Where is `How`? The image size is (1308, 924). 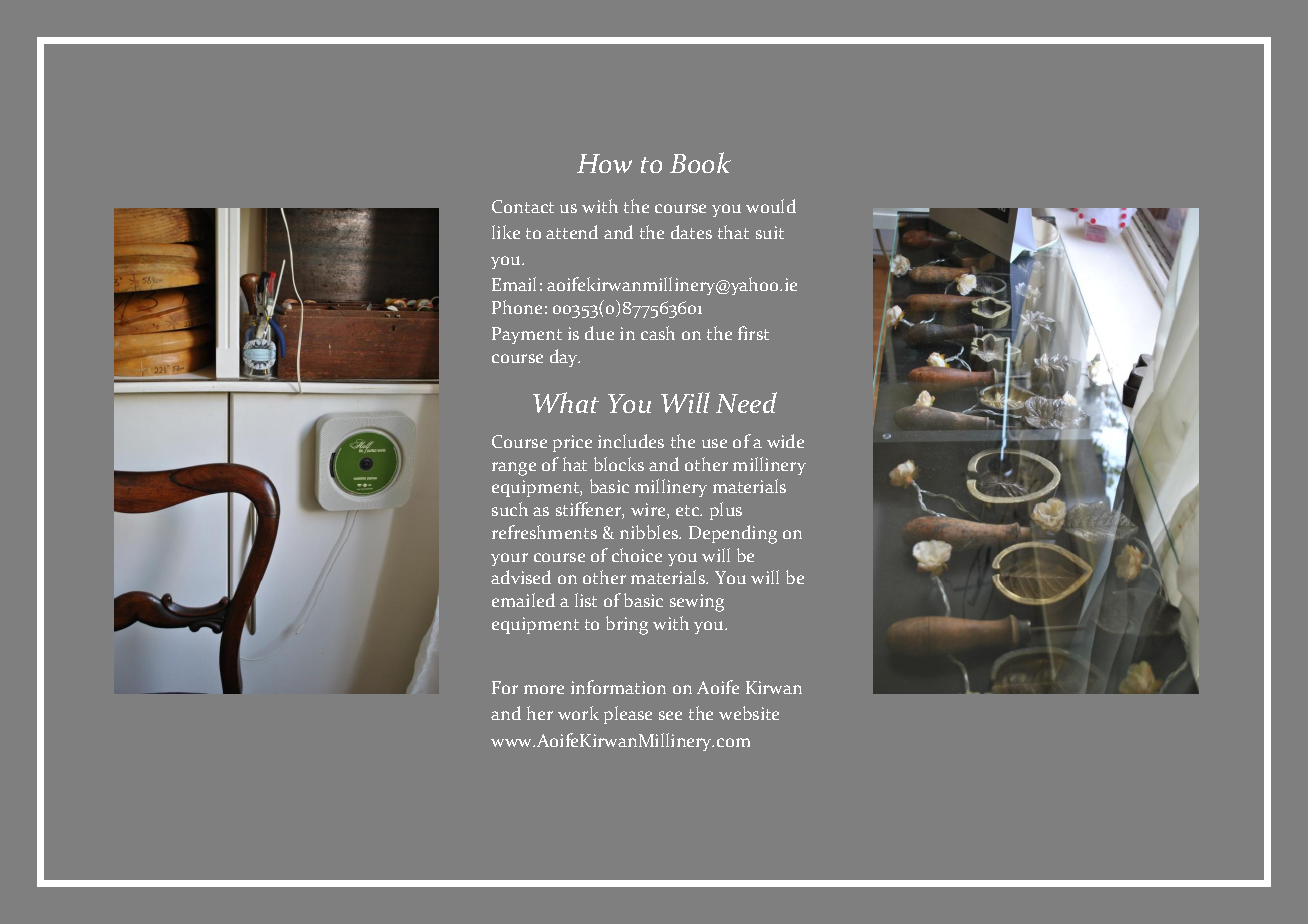 How is located at coordinates (604, 163).
